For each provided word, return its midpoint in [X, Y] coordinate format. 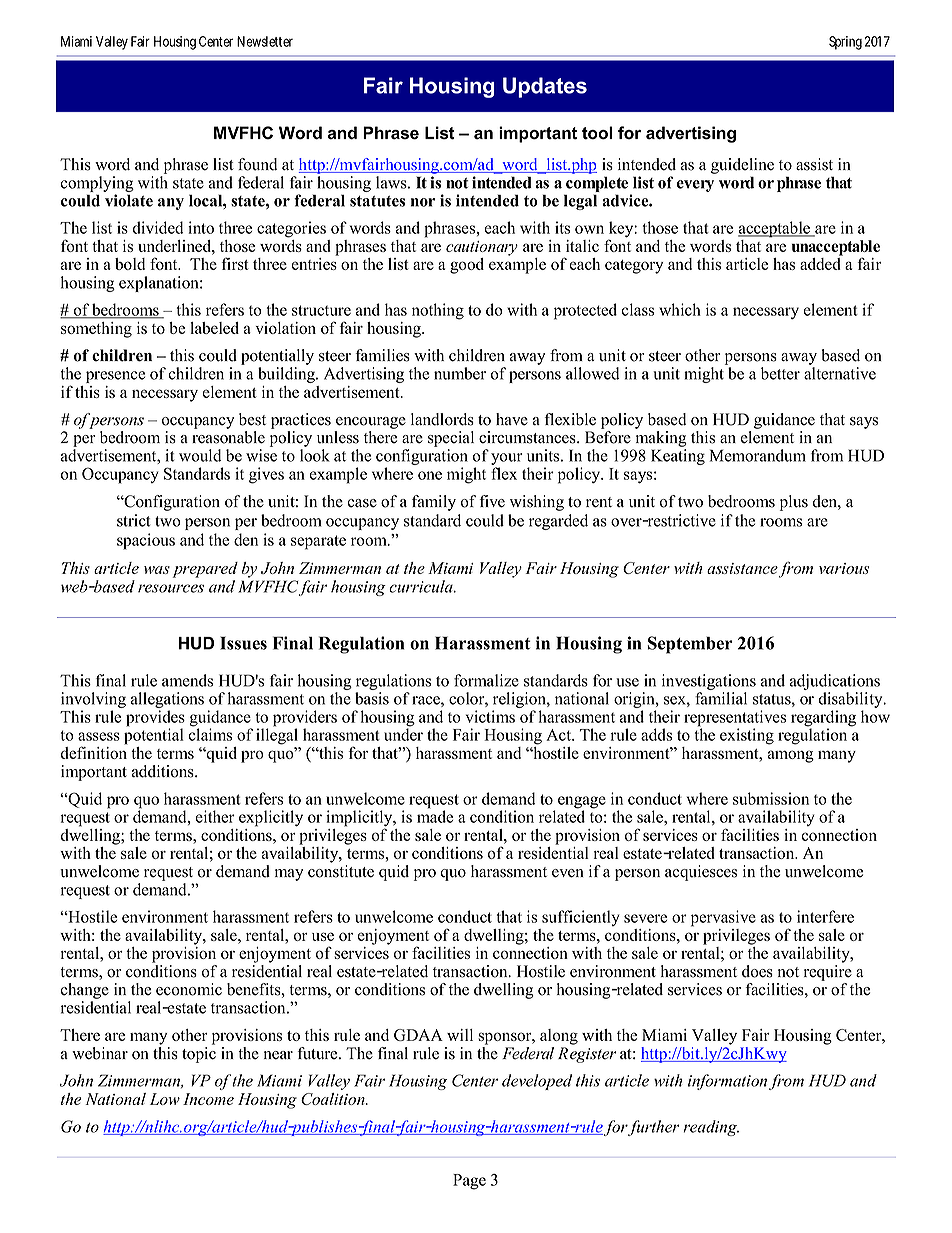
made [435, 815]
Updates [545, 87]
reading [711, 1128]
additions [164, 771]
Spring [845, 43]
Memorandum [758, 455]
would [200, 455]
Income [208, 1099]
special [451, 439]
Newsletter [265, 41]
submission [771, 798]
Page [469, 1182]
